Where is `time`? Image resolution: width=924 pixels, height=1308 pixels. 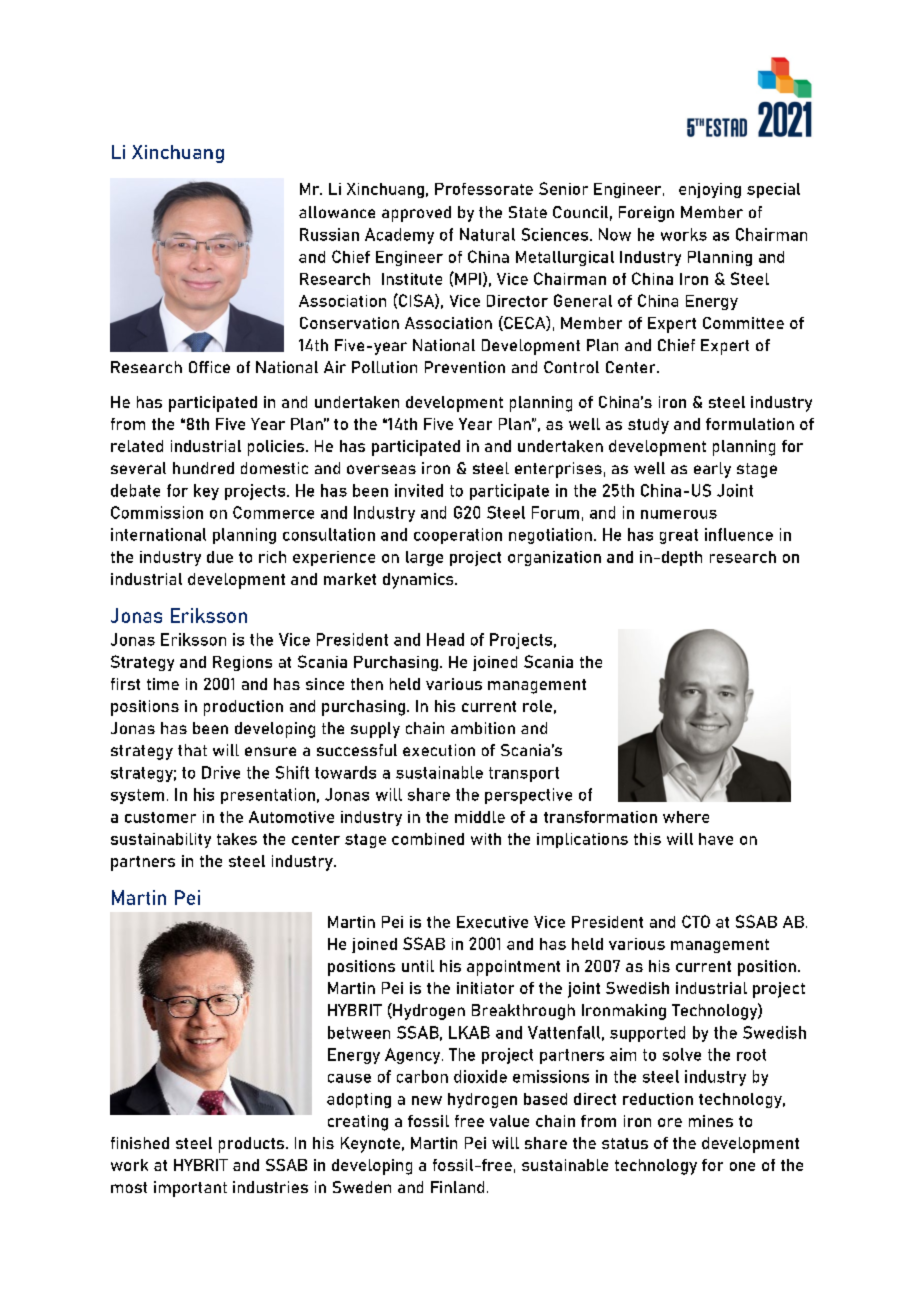
time is located at coordinates (163, 684).
